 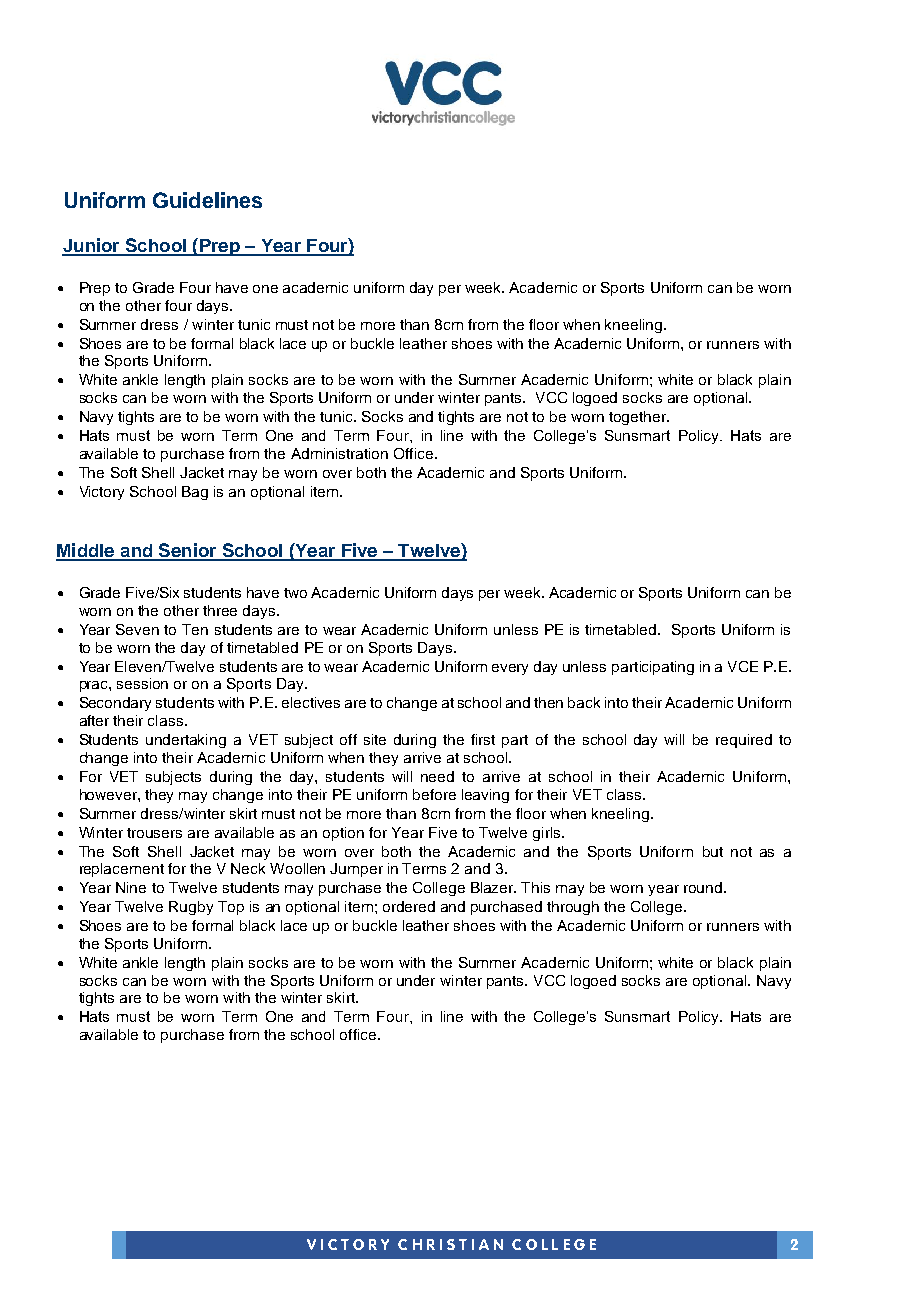 What do you see at coordinates (295, 593) in the image?
I see `two` at bounding box center [295, 593].
